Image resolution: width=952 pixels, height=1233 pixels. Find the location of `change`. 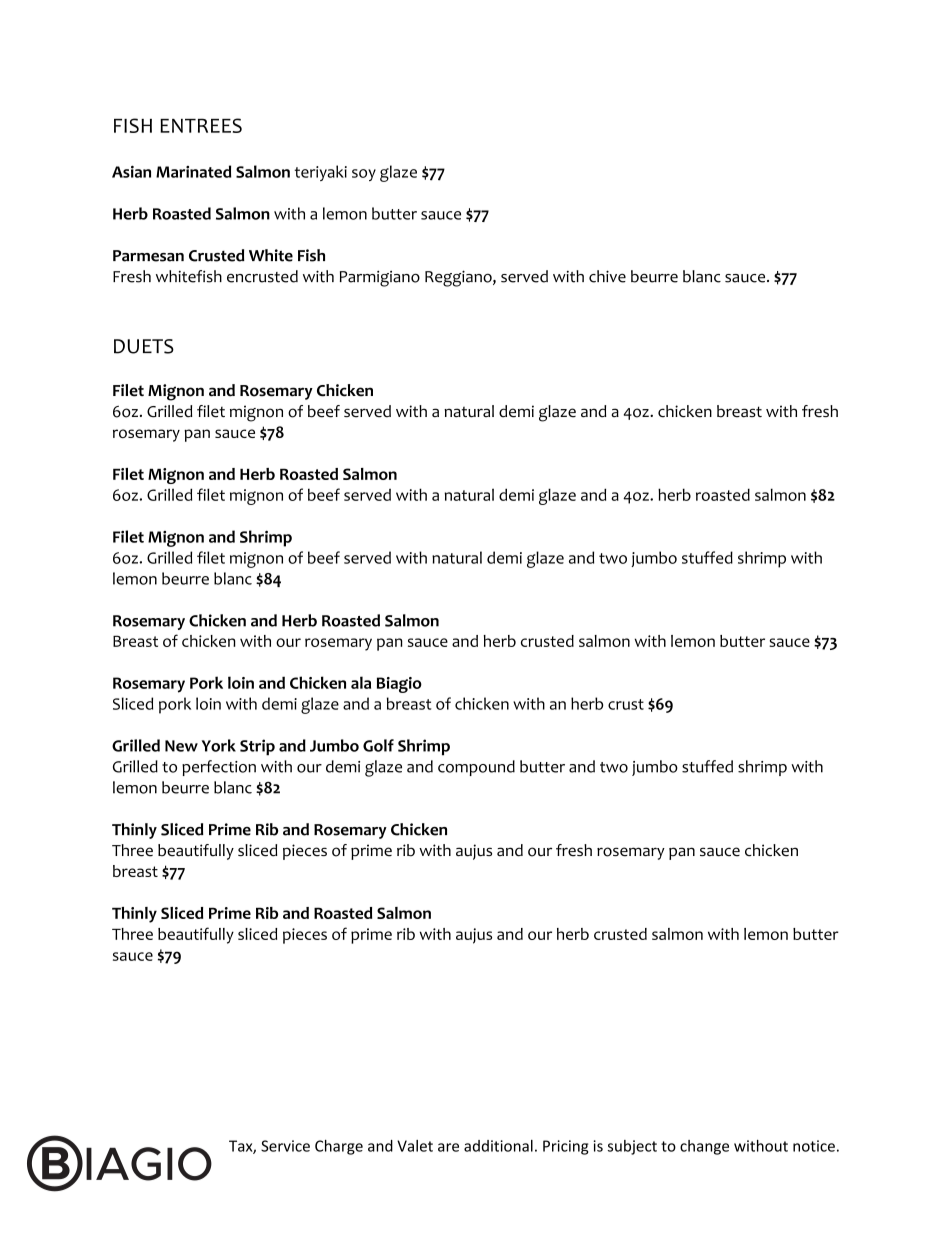

change is located at coordinates (704, 1147).
